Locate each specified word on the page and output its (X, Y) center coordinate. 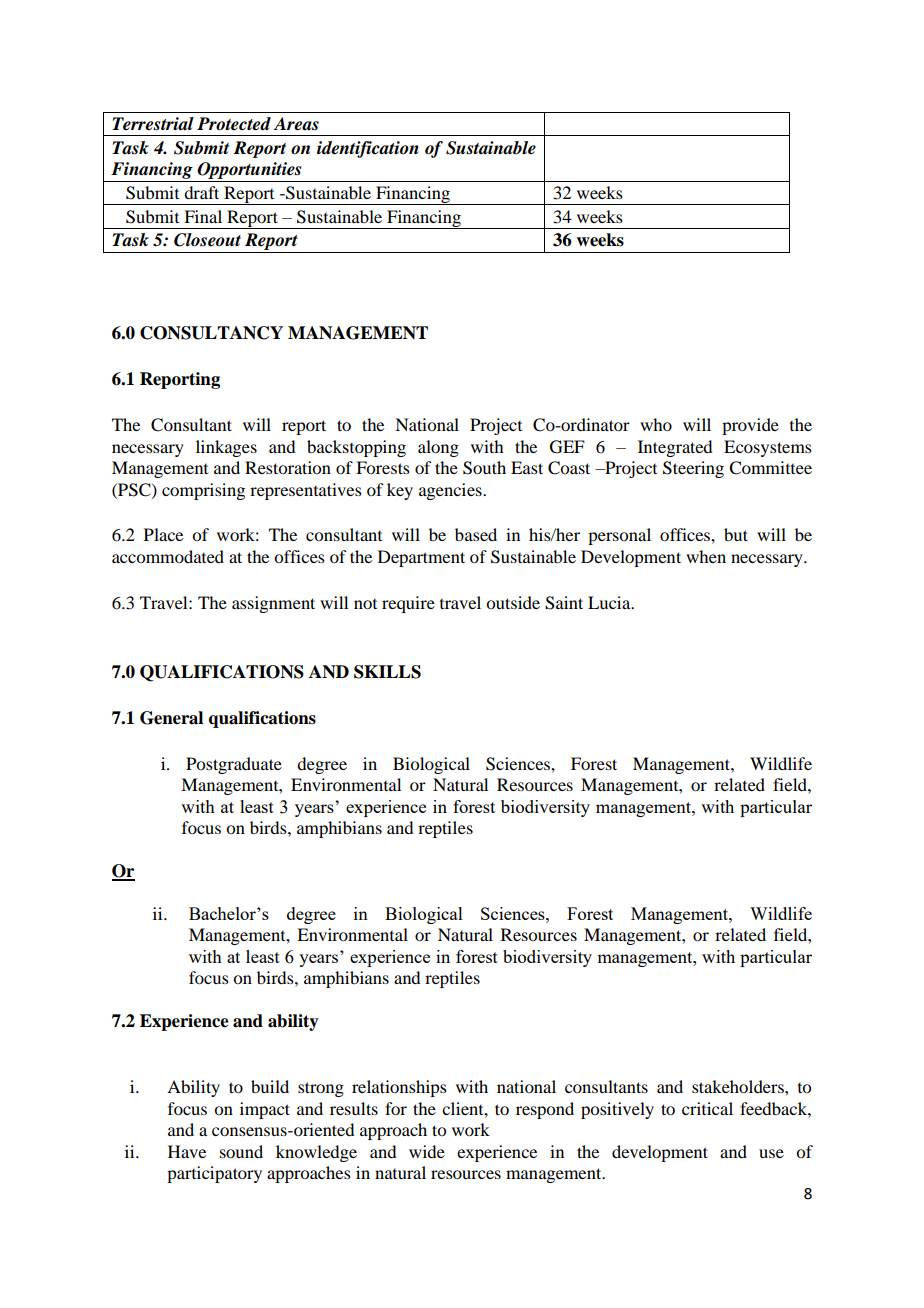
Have (187, 1151)
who (656, 424)
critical (707, 1108)
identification (368, 149)
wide (427, 1151)
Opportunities (249, 172)
